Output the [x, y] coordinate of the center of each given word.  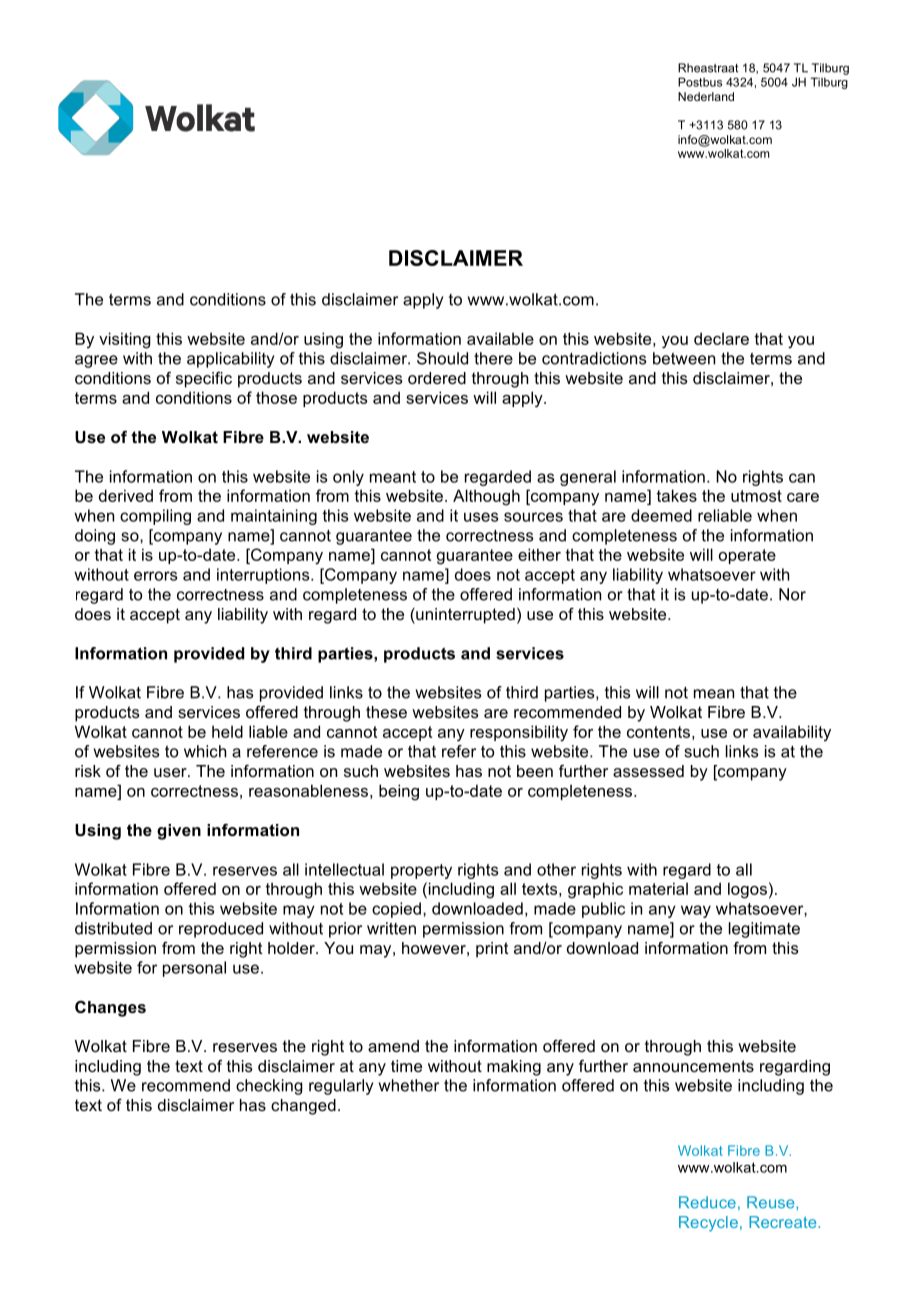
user [171, 772]
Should [442, 358]
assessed [648, 771]
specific [204, 380]
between [684, 358]
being [399, 792]
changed [303, 1107]
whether [409, 1085]
